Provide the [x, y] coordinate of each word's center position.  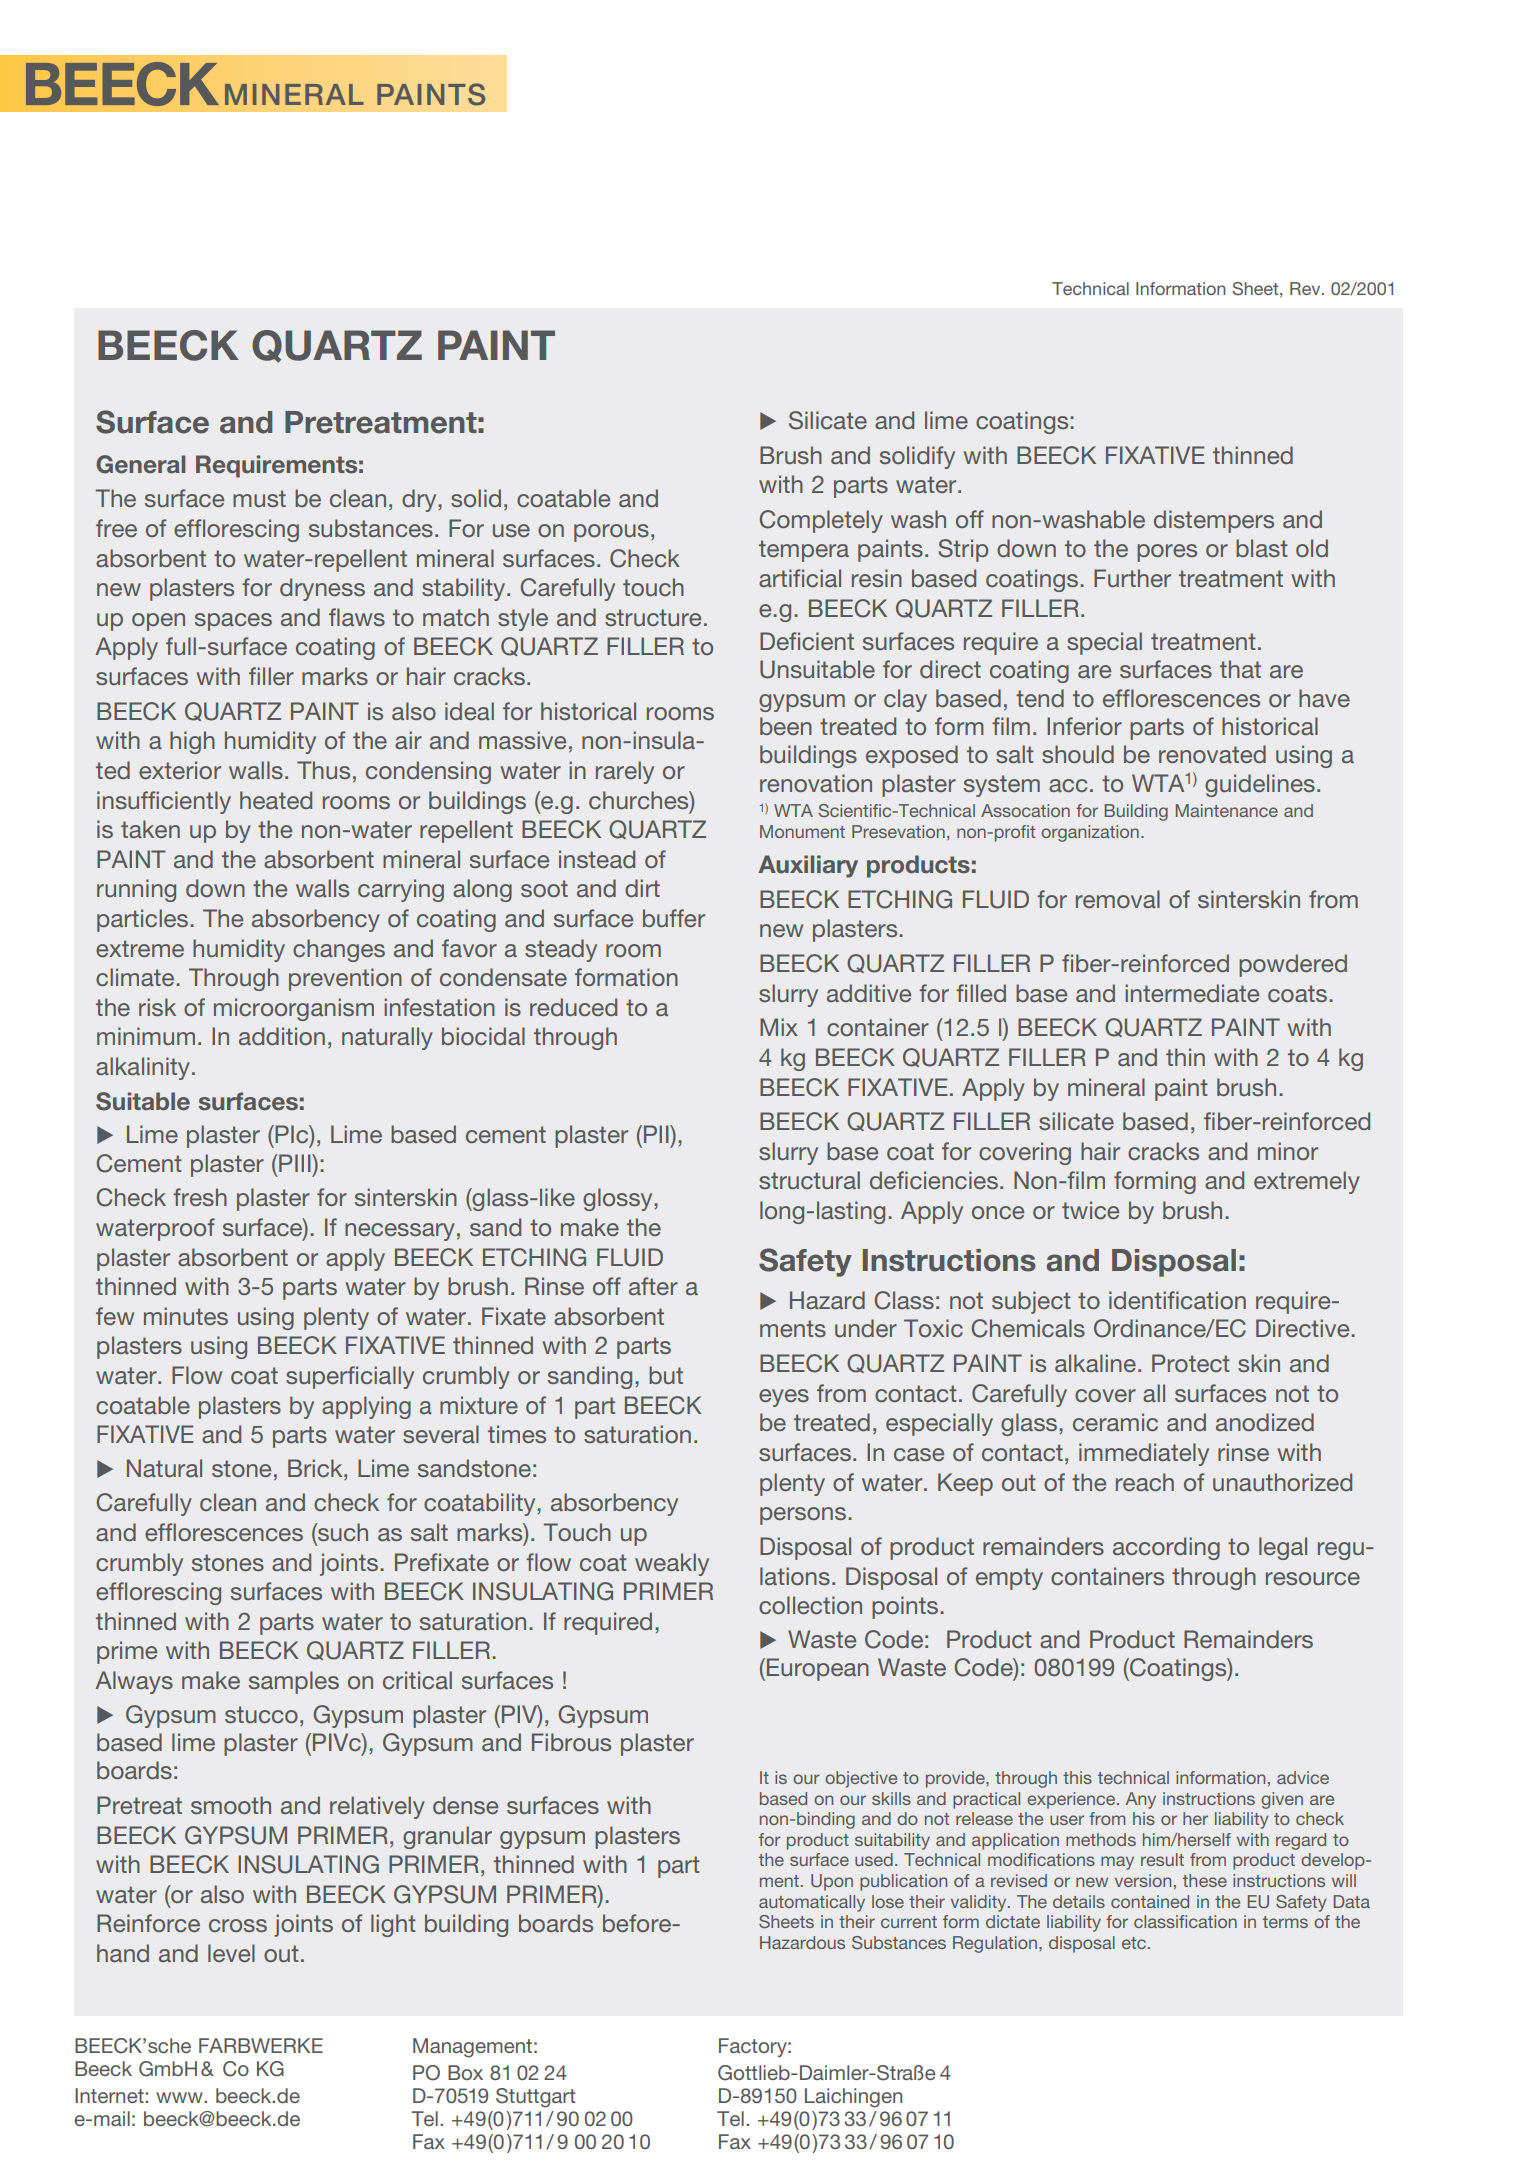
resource [1313, 1578]
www [180, 2097]
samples [294, 1682]
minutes [186, 1316]
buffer [674, 918]
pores [1167, 553]
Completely [821, 521]
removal [1118, 899]
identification [1177, 1300]
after [653, 1286]
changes [339, 950]
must [259, 498]
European [818, 1669]
